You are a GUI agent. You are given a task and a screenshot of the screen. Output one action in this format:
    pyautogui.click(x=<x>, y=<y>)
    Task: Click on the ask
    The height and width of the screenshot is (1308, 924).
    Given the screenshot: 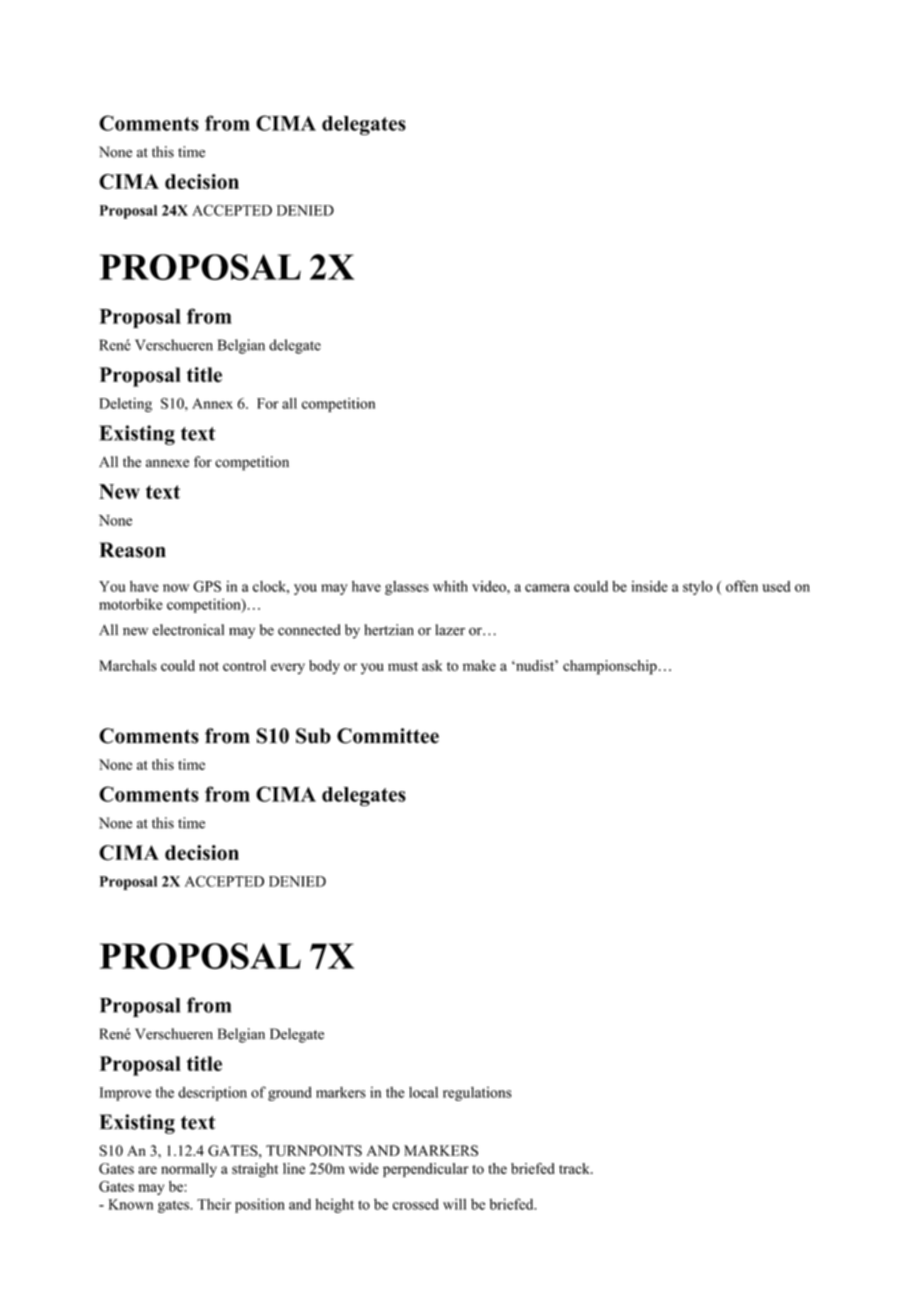 What is the action you would take?
    pyautogui.click(x=432, y=665)
